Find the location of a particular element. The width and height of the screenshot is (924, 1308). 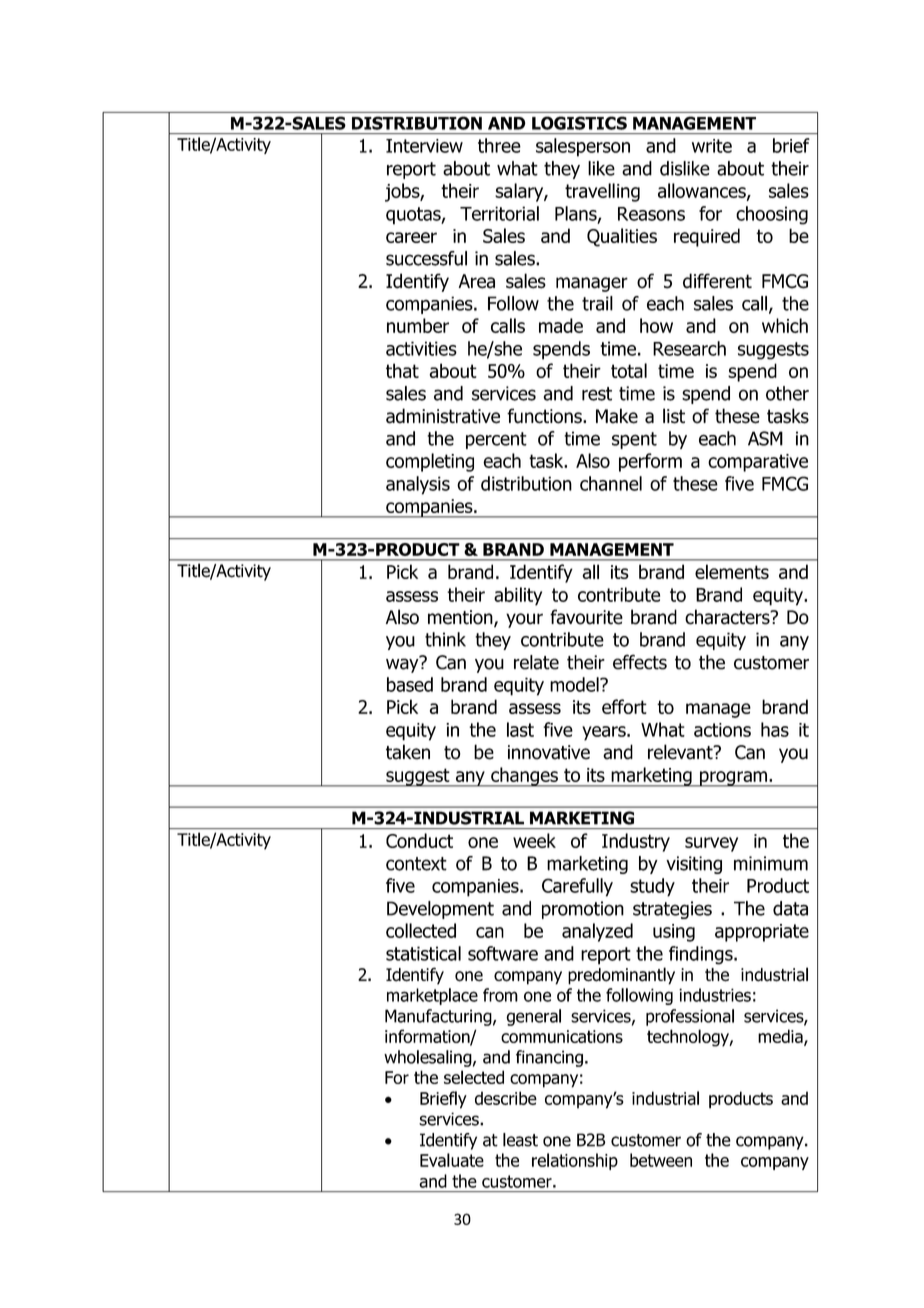

relationship is located at coordinates (575, 1161).
